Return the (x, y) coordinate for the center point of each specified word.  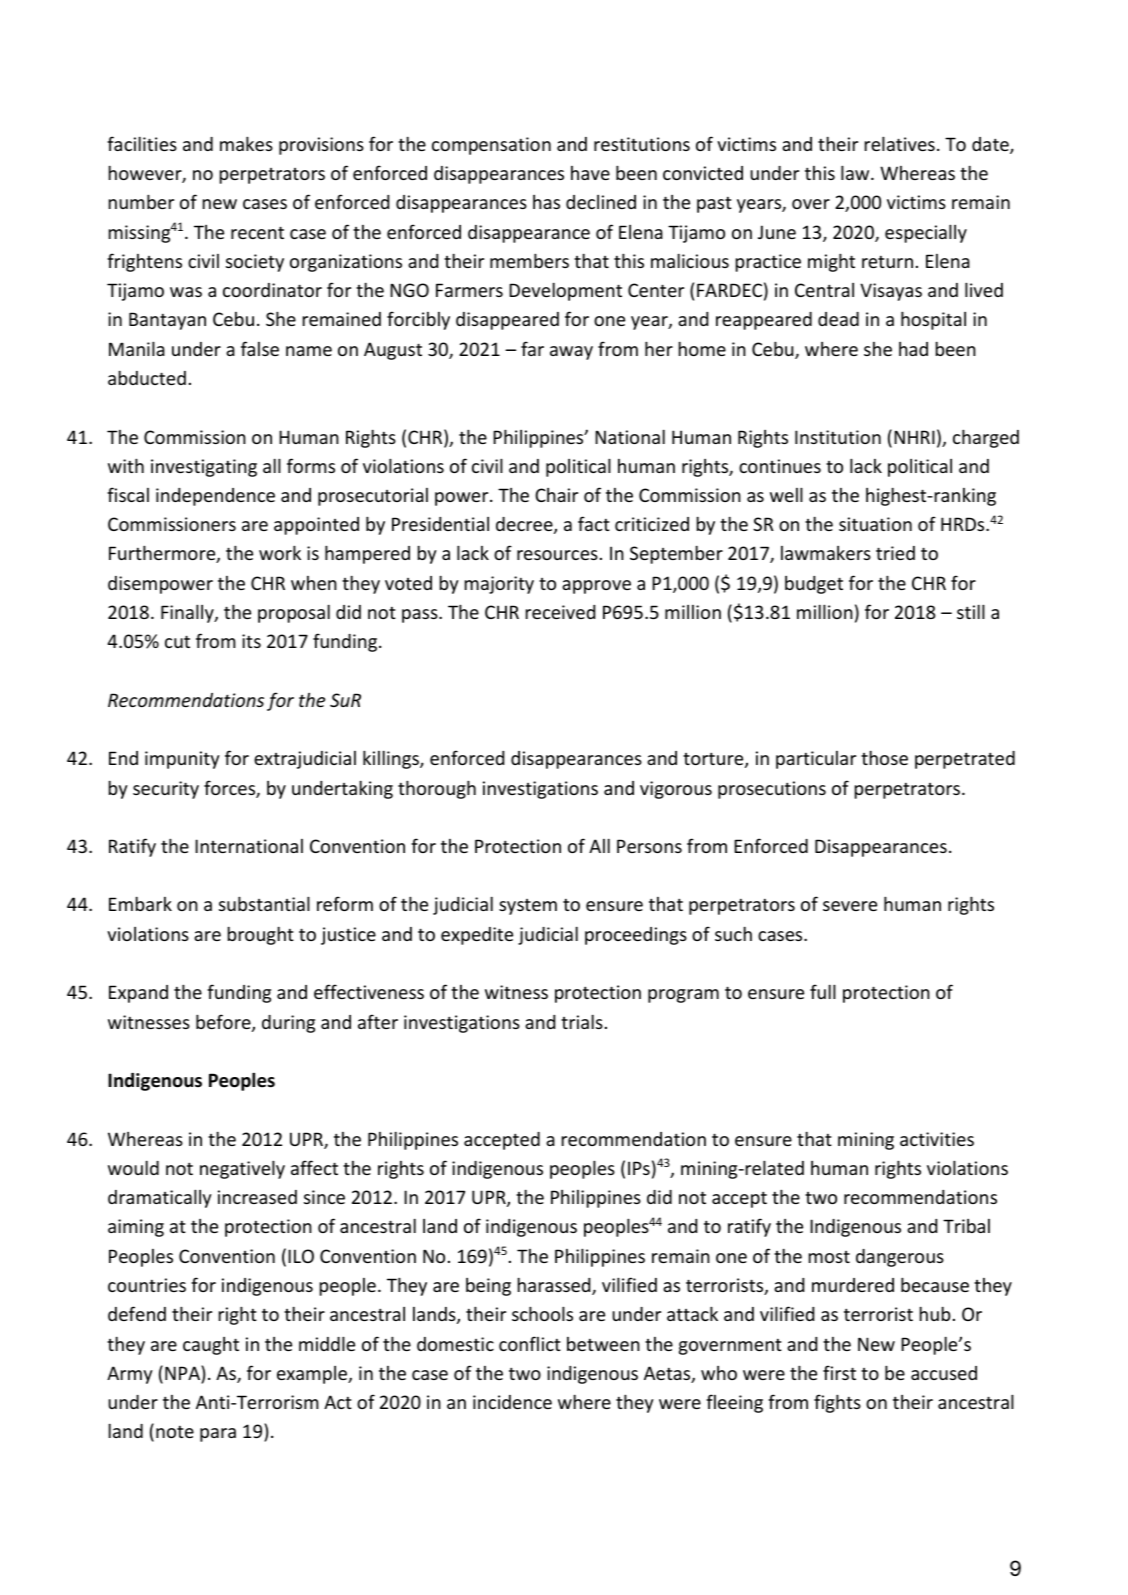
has (546, 202)
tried (895, 553)
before (224, 1023)
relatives (900, 143)
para (218, 1435)
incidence (512, 1402)
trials (582, 1021)
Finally (188, 613)
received (560, 612)
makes (246, 143)
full (823, 991)
